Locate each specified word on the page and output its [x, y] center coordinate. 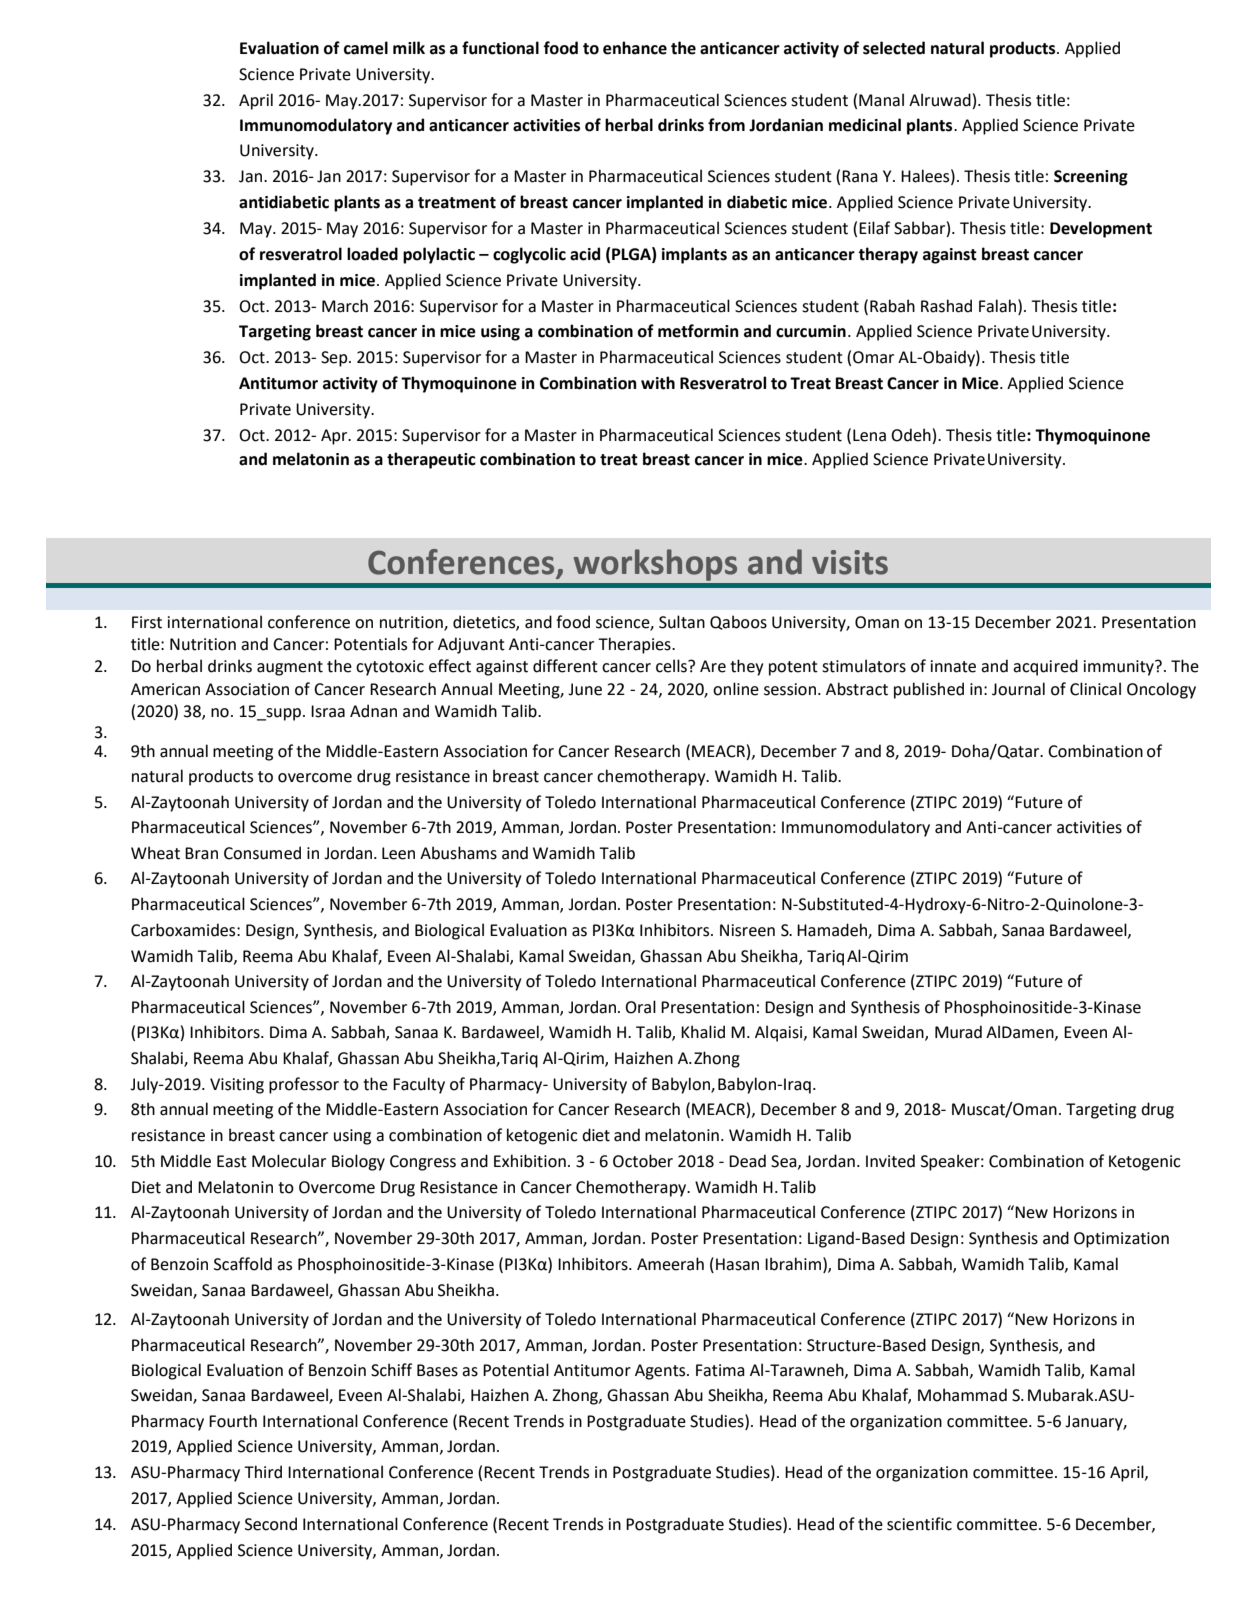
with [658, 383]
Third [263, 1472]
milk [409, 47]
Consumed [262, 853]
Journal [1018, 689]
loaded [372, 254]
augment [290, 668]
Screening [1091, 178]
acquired [1045, 667]
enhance [635, 48]
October [643, 1161]
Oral [640, 1007]
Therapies [635, 645]
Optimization [1121, 1240]
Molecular [289, 1161]
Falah [999, 306]
